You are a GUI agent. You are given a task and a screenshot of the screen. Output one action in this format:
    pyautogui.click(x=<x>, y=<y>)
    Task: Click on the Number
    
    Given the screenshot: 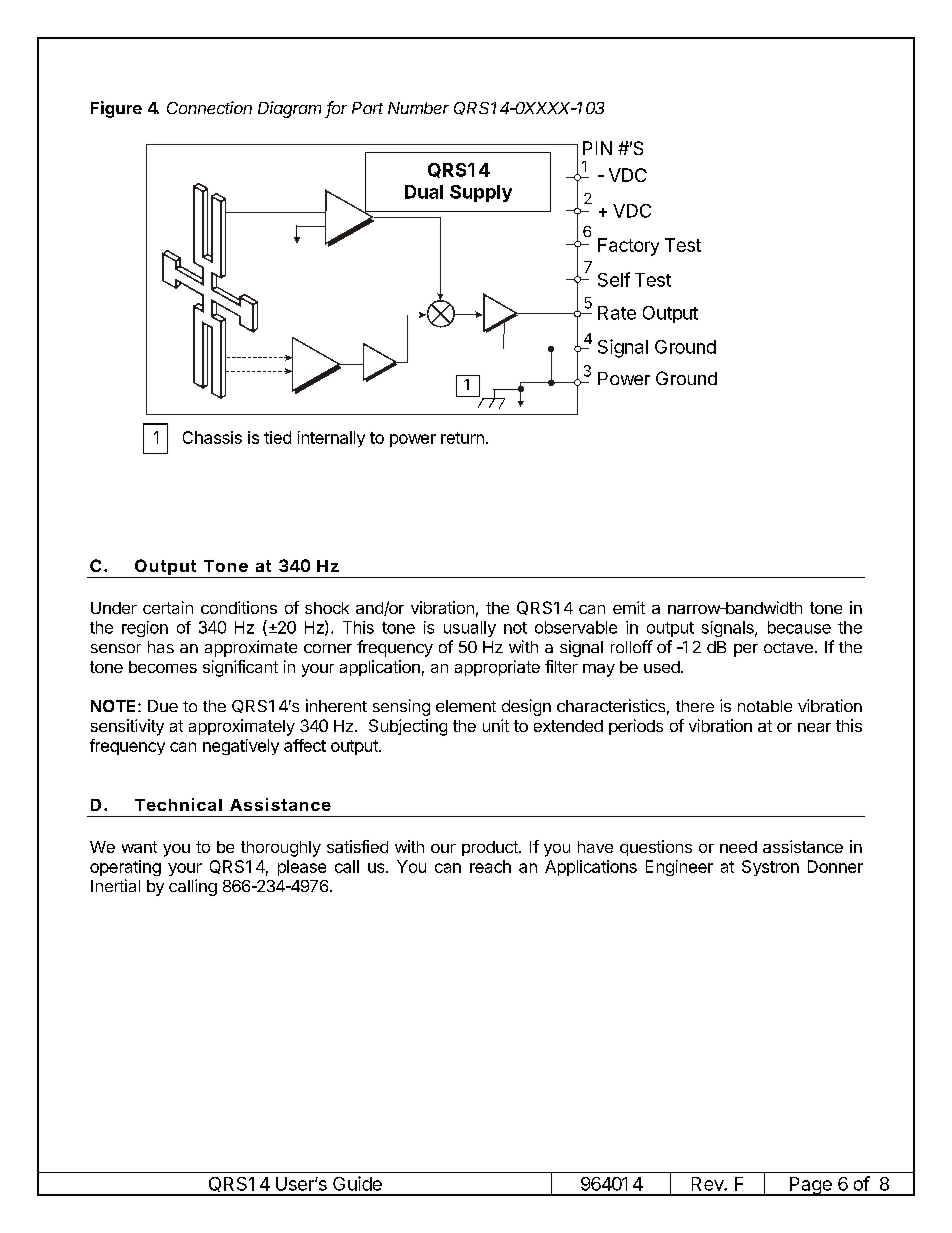 What is the action you would take?
    pyautogui.click(x=418, y=108)
